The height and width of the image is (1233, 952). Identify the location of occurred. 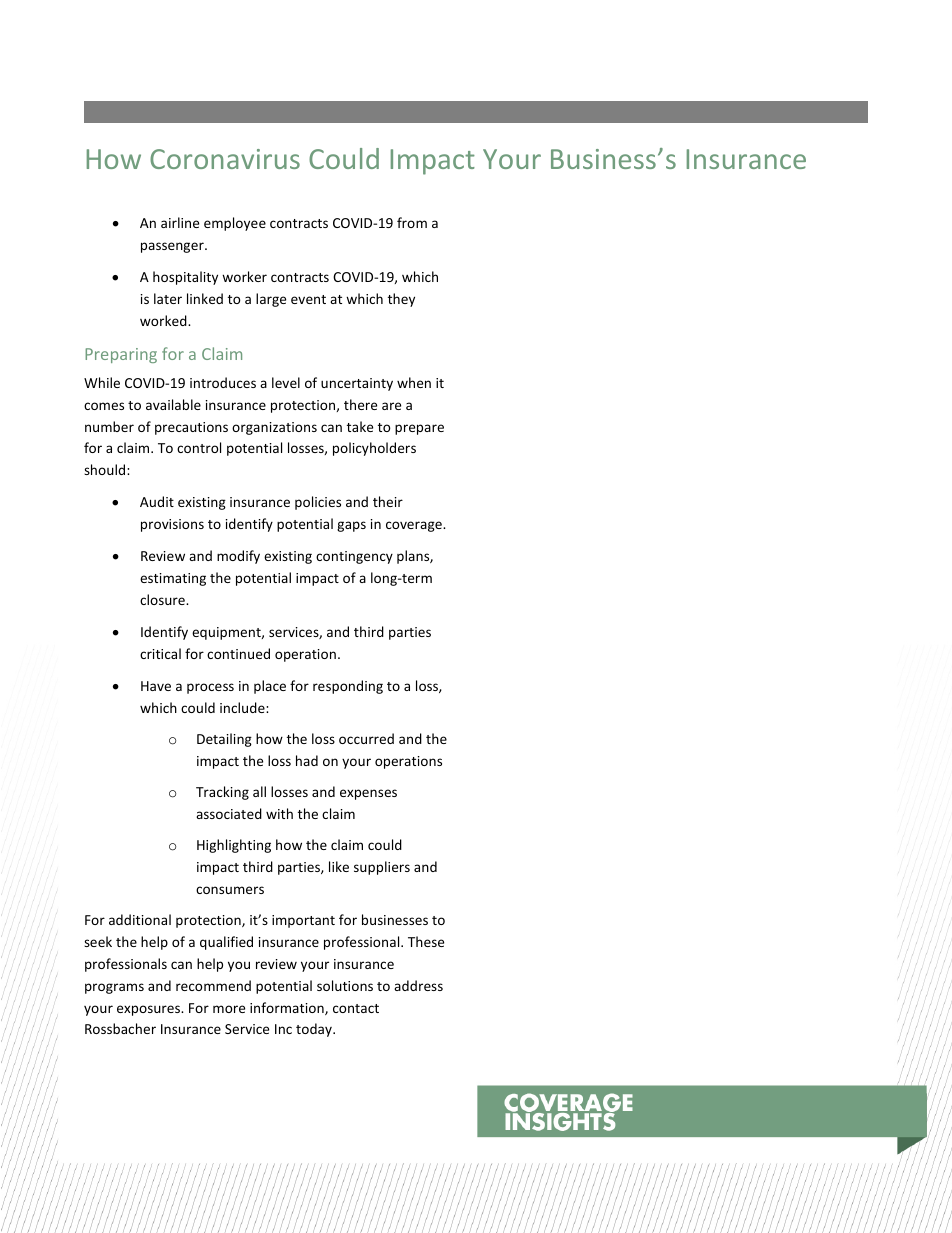
(366, 738).
